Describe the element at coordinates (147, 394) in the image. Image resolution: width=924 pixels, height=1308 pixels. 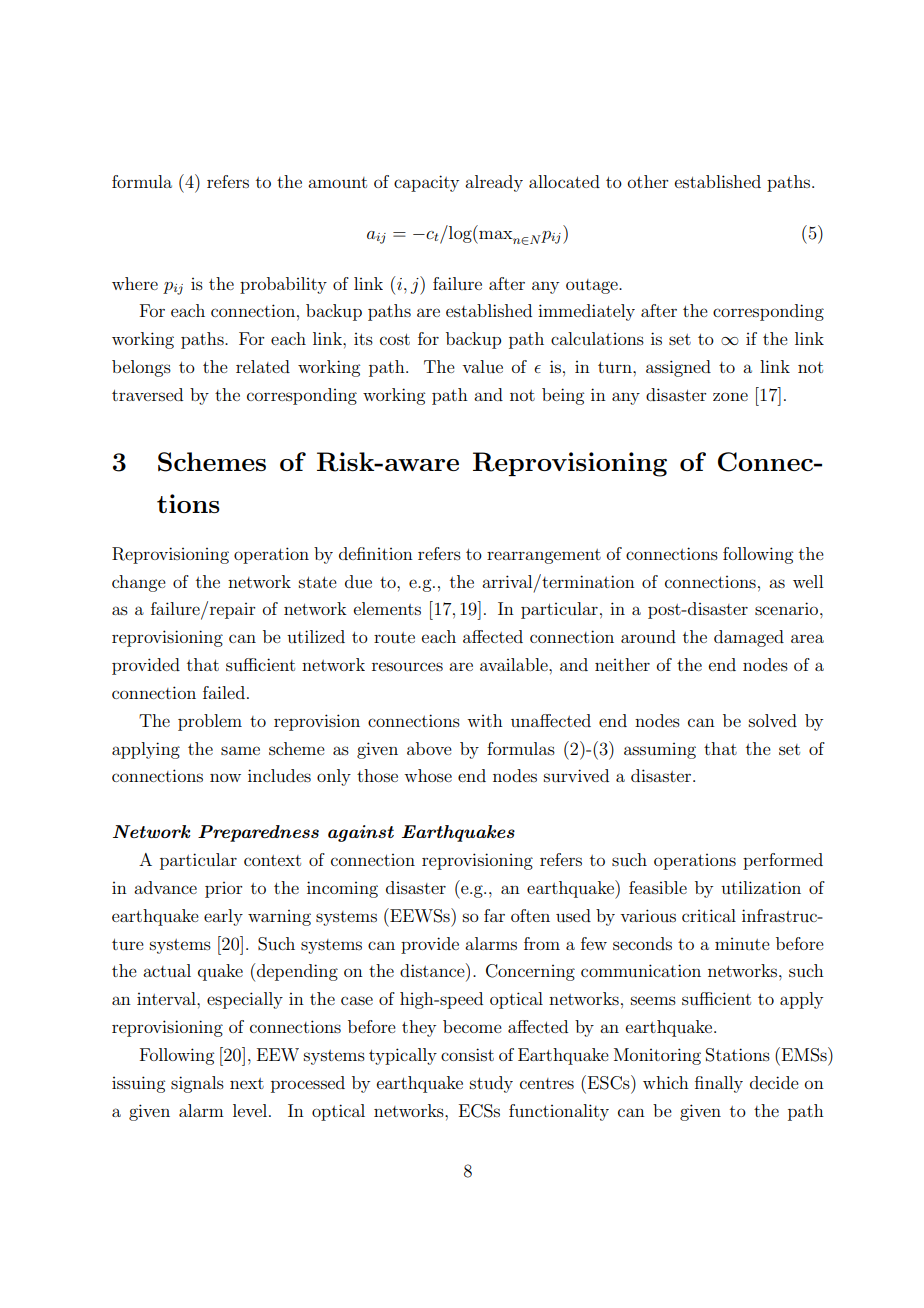
I see `traversed` at that location.
